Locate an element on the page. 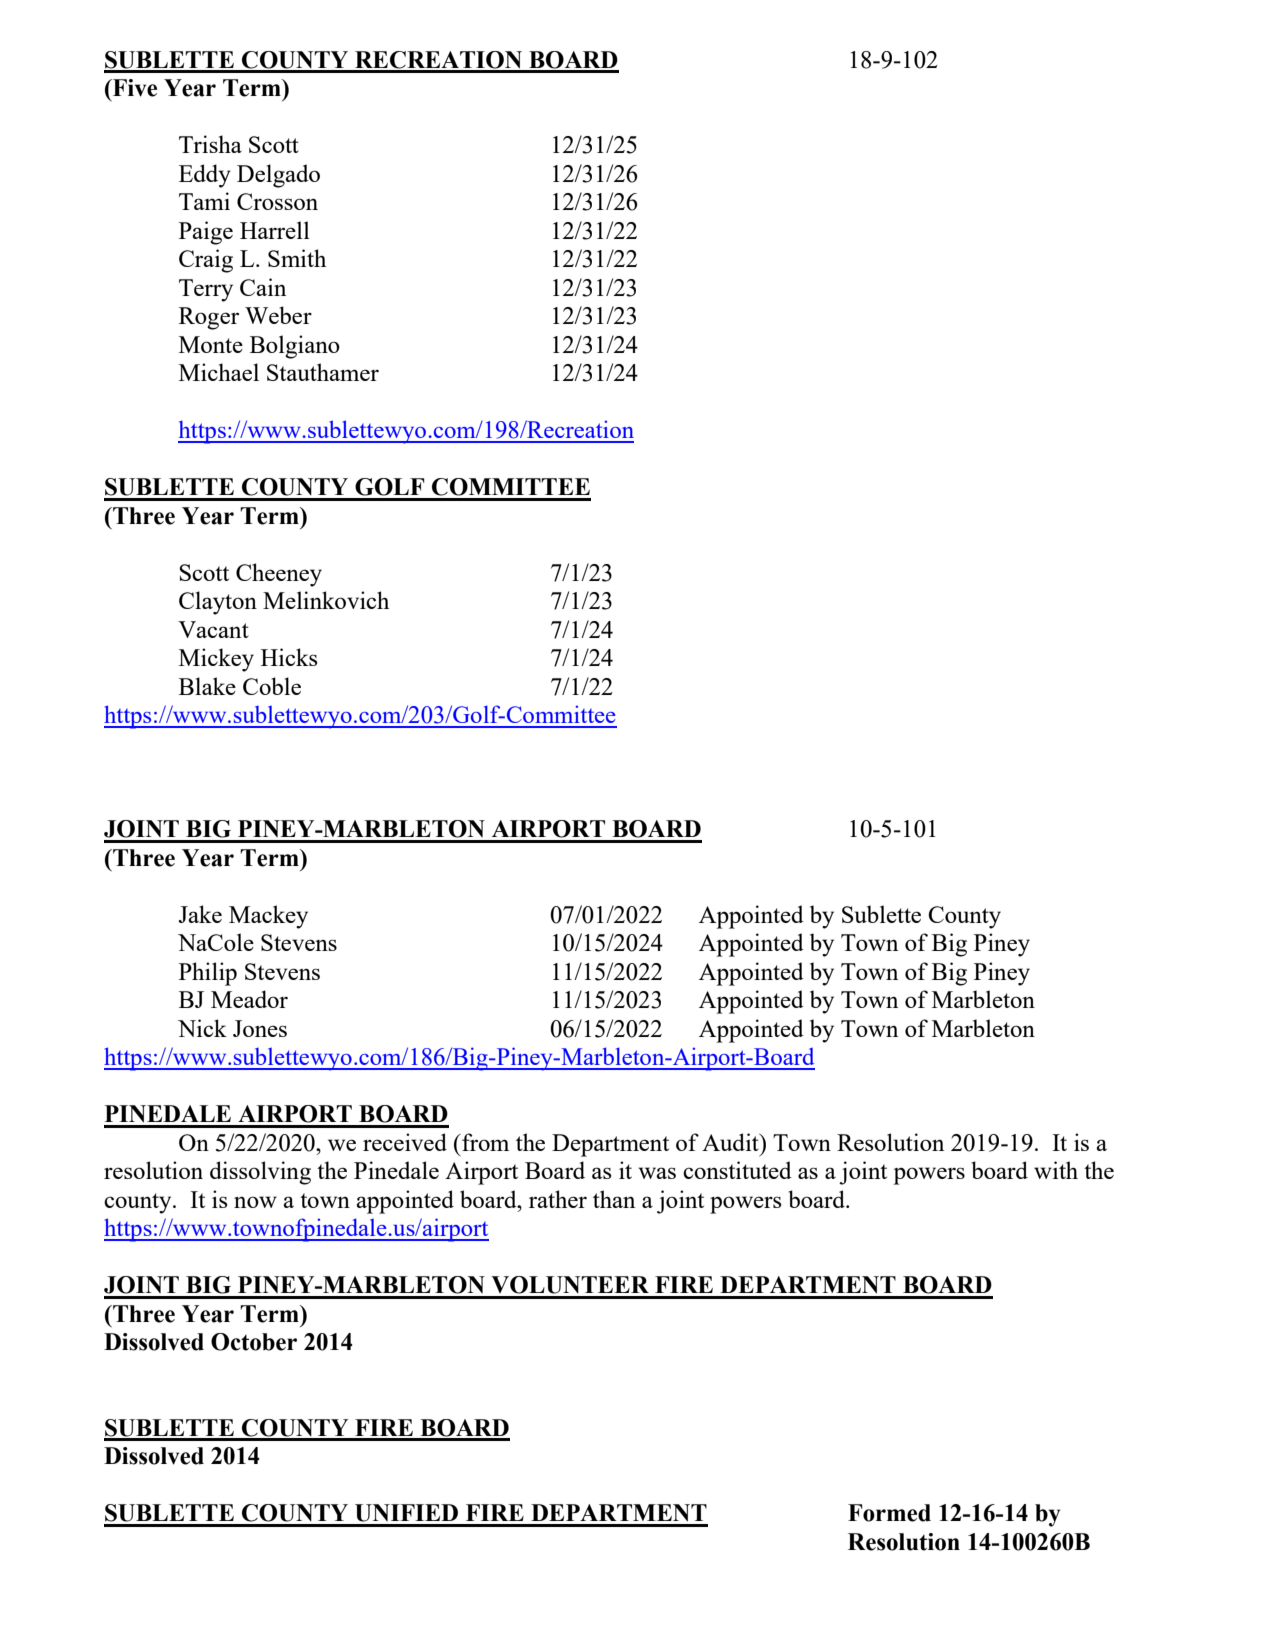 Image resolution: width=1264 pixels, height=1636 pixels. Mackey is located at coordinates (268, 917).
